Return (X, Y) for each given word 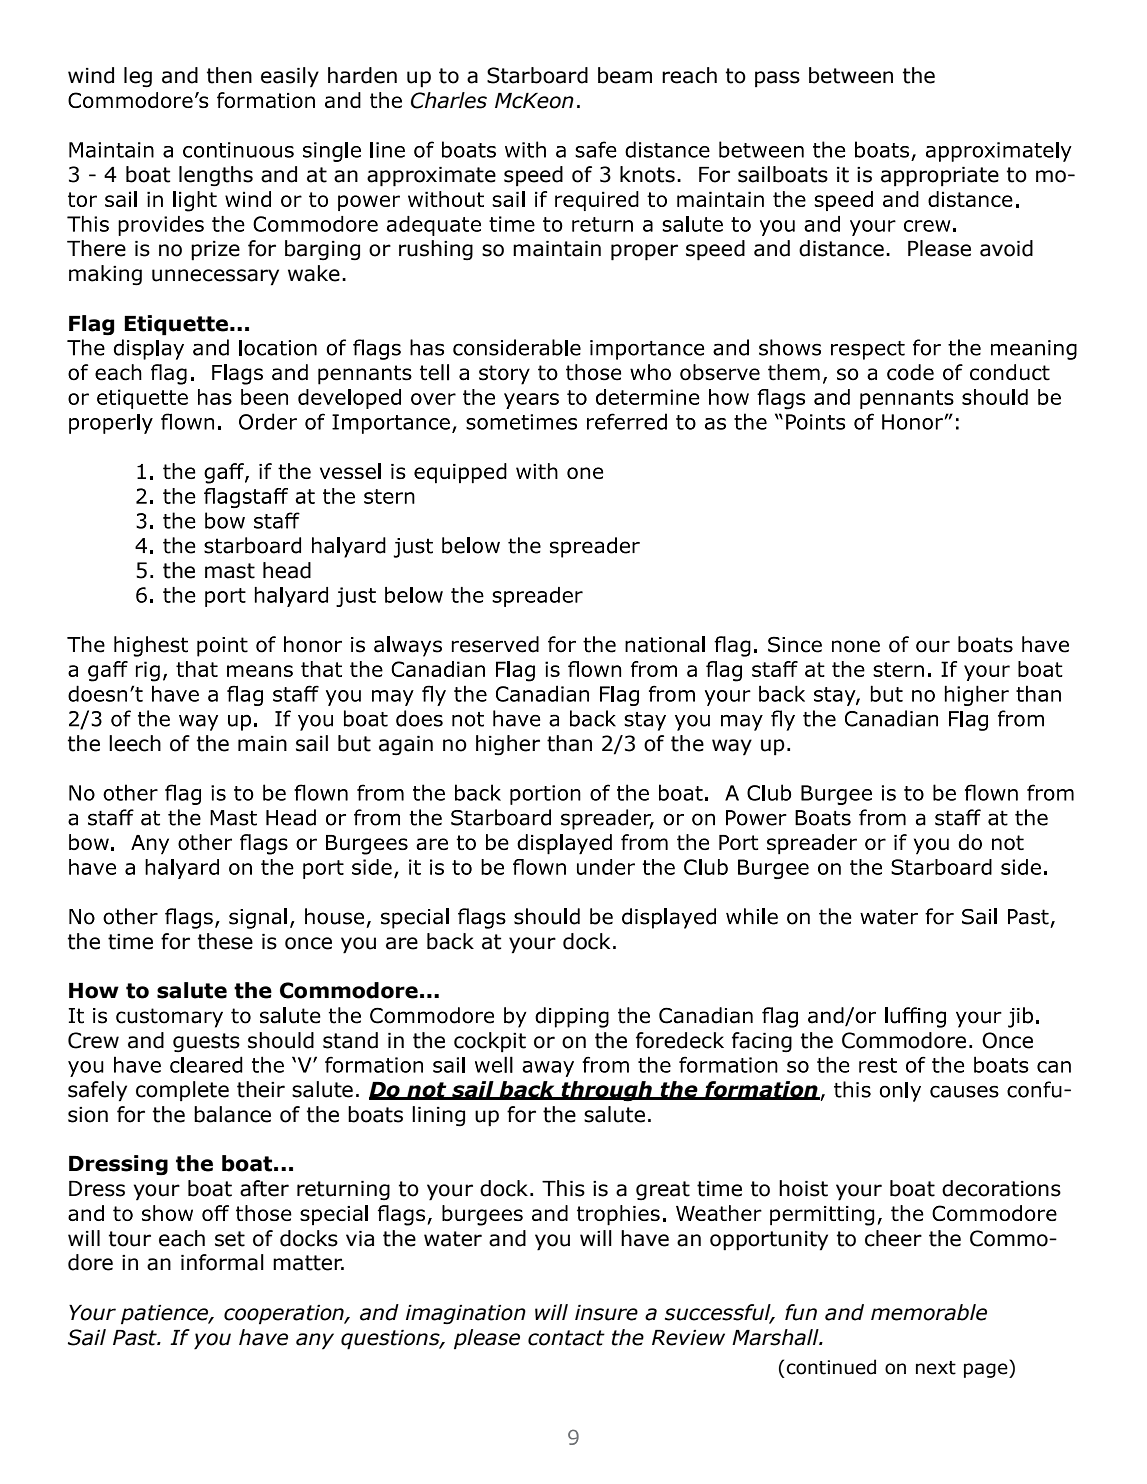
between (851, 75)
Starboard (537, 75)
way (732, 747)
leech (135, 743)
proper (644, 252)
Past (136, 1338)
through (606, 1091)
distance (841, 248)
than (569, 743)
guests (206, 1042)
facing (762, 1042)
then (229, 75)
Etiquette (176, 325)
